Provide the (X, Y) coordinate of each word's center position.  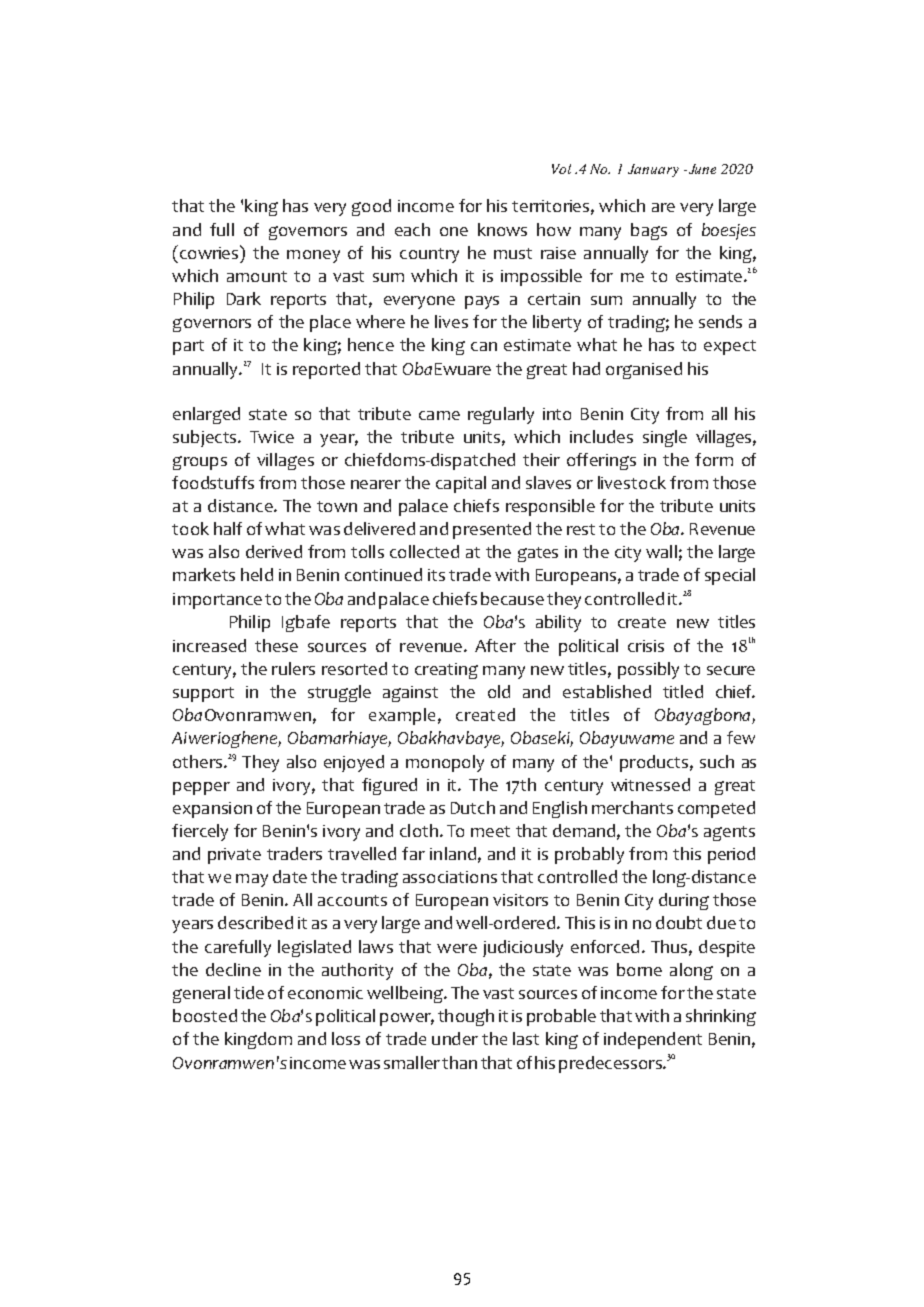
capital (461, 484)
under (455, 1038)
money (313, 256)
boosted (205, 1015)
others (199, 761)
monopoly (445, 763)
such (717, 761)
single (665, 438)
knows (502, 229)
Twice (272, 437)
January (653, 170)
